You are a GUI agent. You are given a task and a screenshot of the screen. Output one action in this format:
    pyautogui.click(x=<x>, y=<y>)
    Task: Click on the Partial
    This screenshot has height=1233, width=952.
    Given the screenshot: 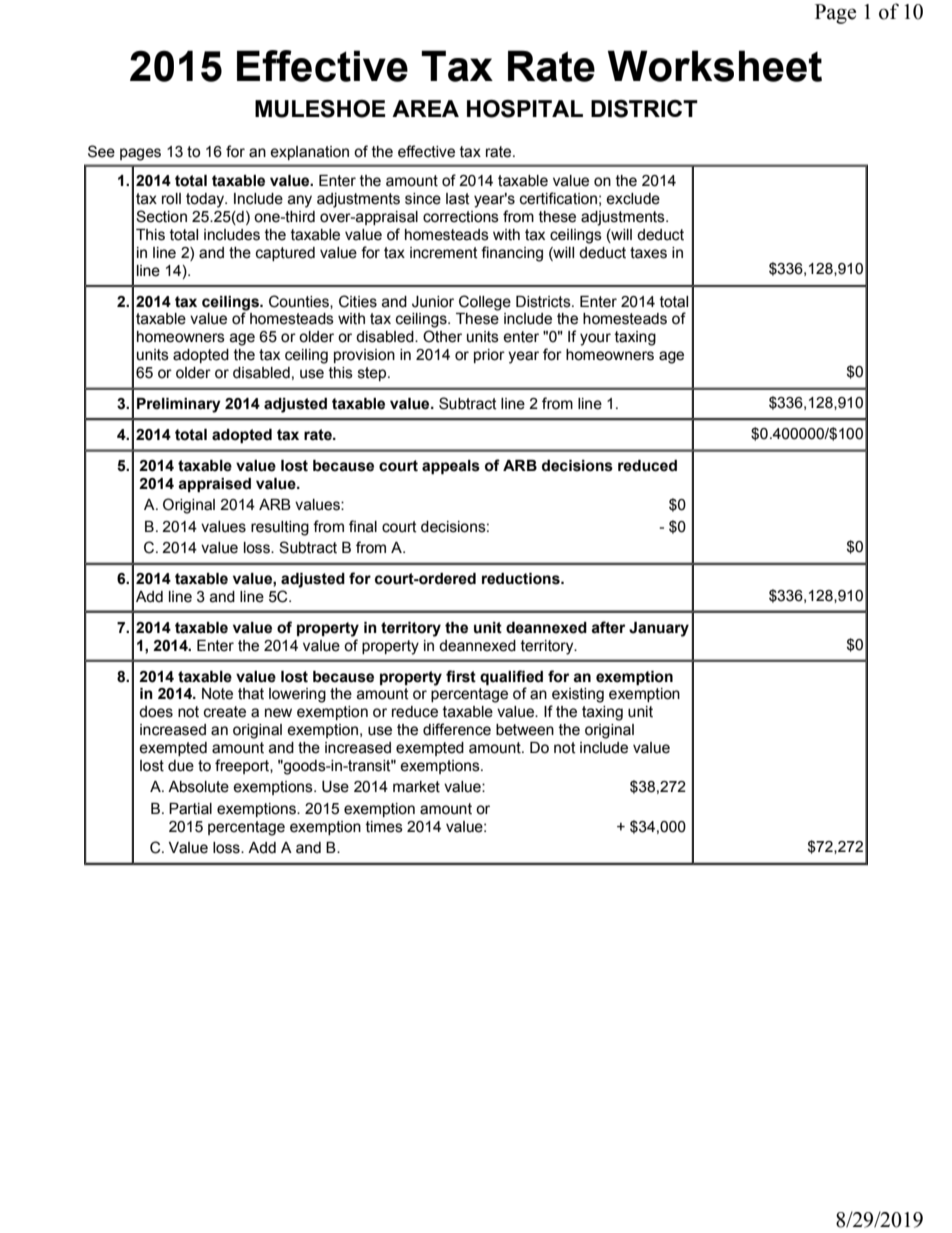 What is the action you would take?
    pyautogui.click(x=190, y=809)
